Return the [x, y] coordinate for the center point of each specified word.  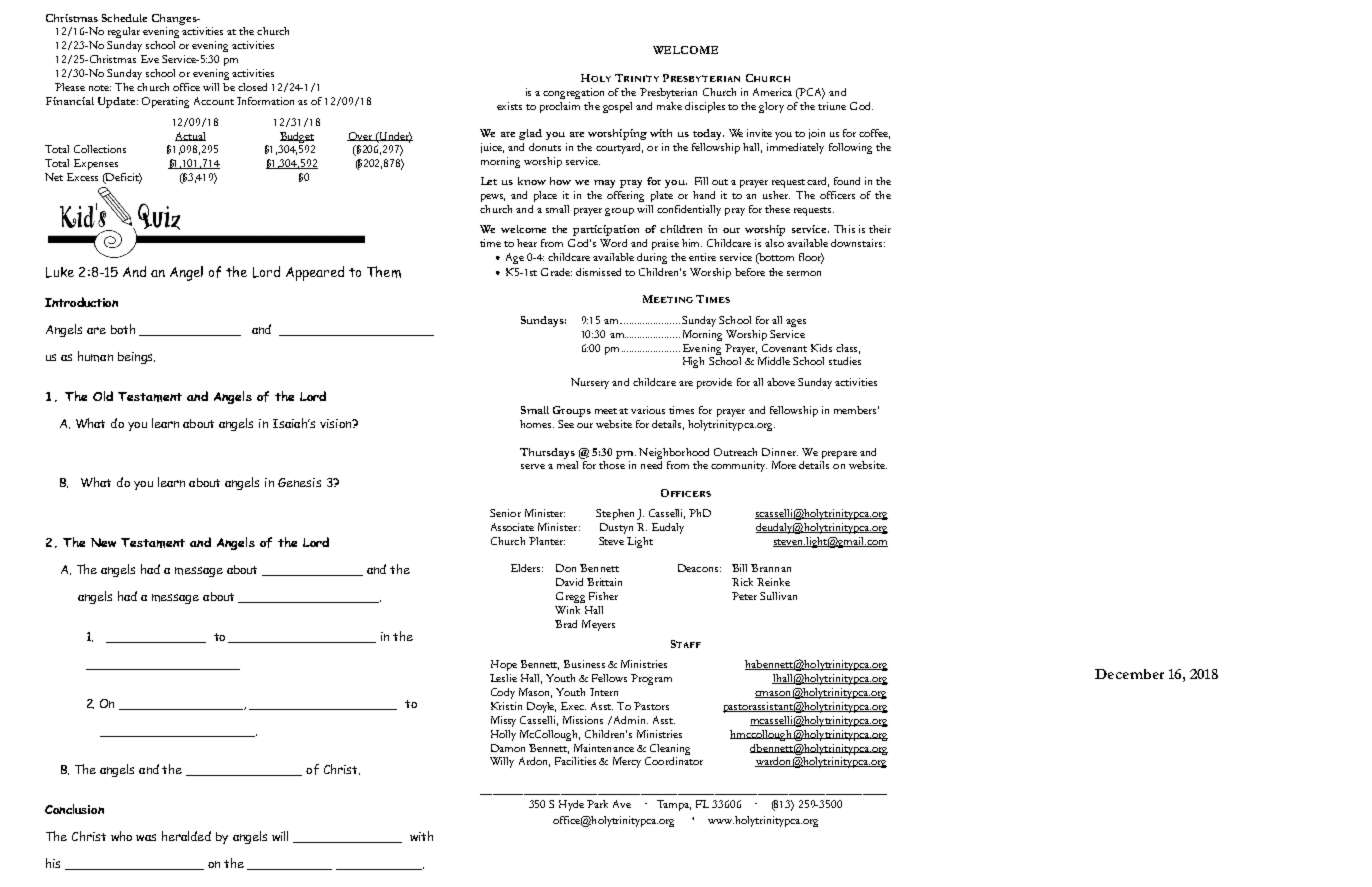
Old [103, 396]
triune [832, 106]
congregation [573, 93]
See [566, 424]
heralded [186, 836]
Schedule [124, 18]
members [856, 410]
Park [597, 804]
